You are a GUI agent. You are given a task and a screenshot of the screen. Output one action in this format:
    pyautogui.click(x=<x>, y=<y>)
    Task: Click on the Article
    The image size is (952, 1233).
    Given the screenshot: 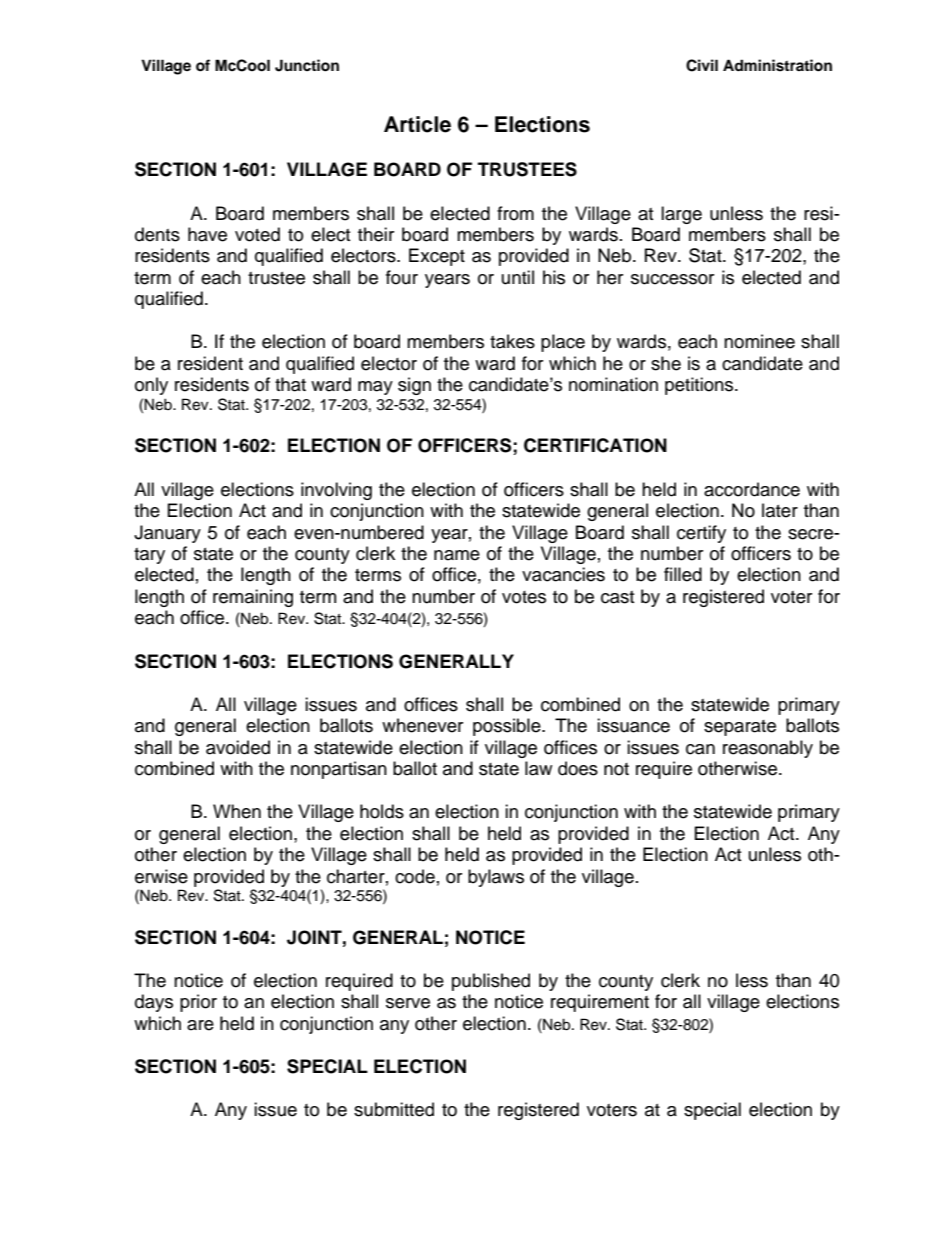 What is the action you would take?
    pyautogui.click(x=417, y=124)
